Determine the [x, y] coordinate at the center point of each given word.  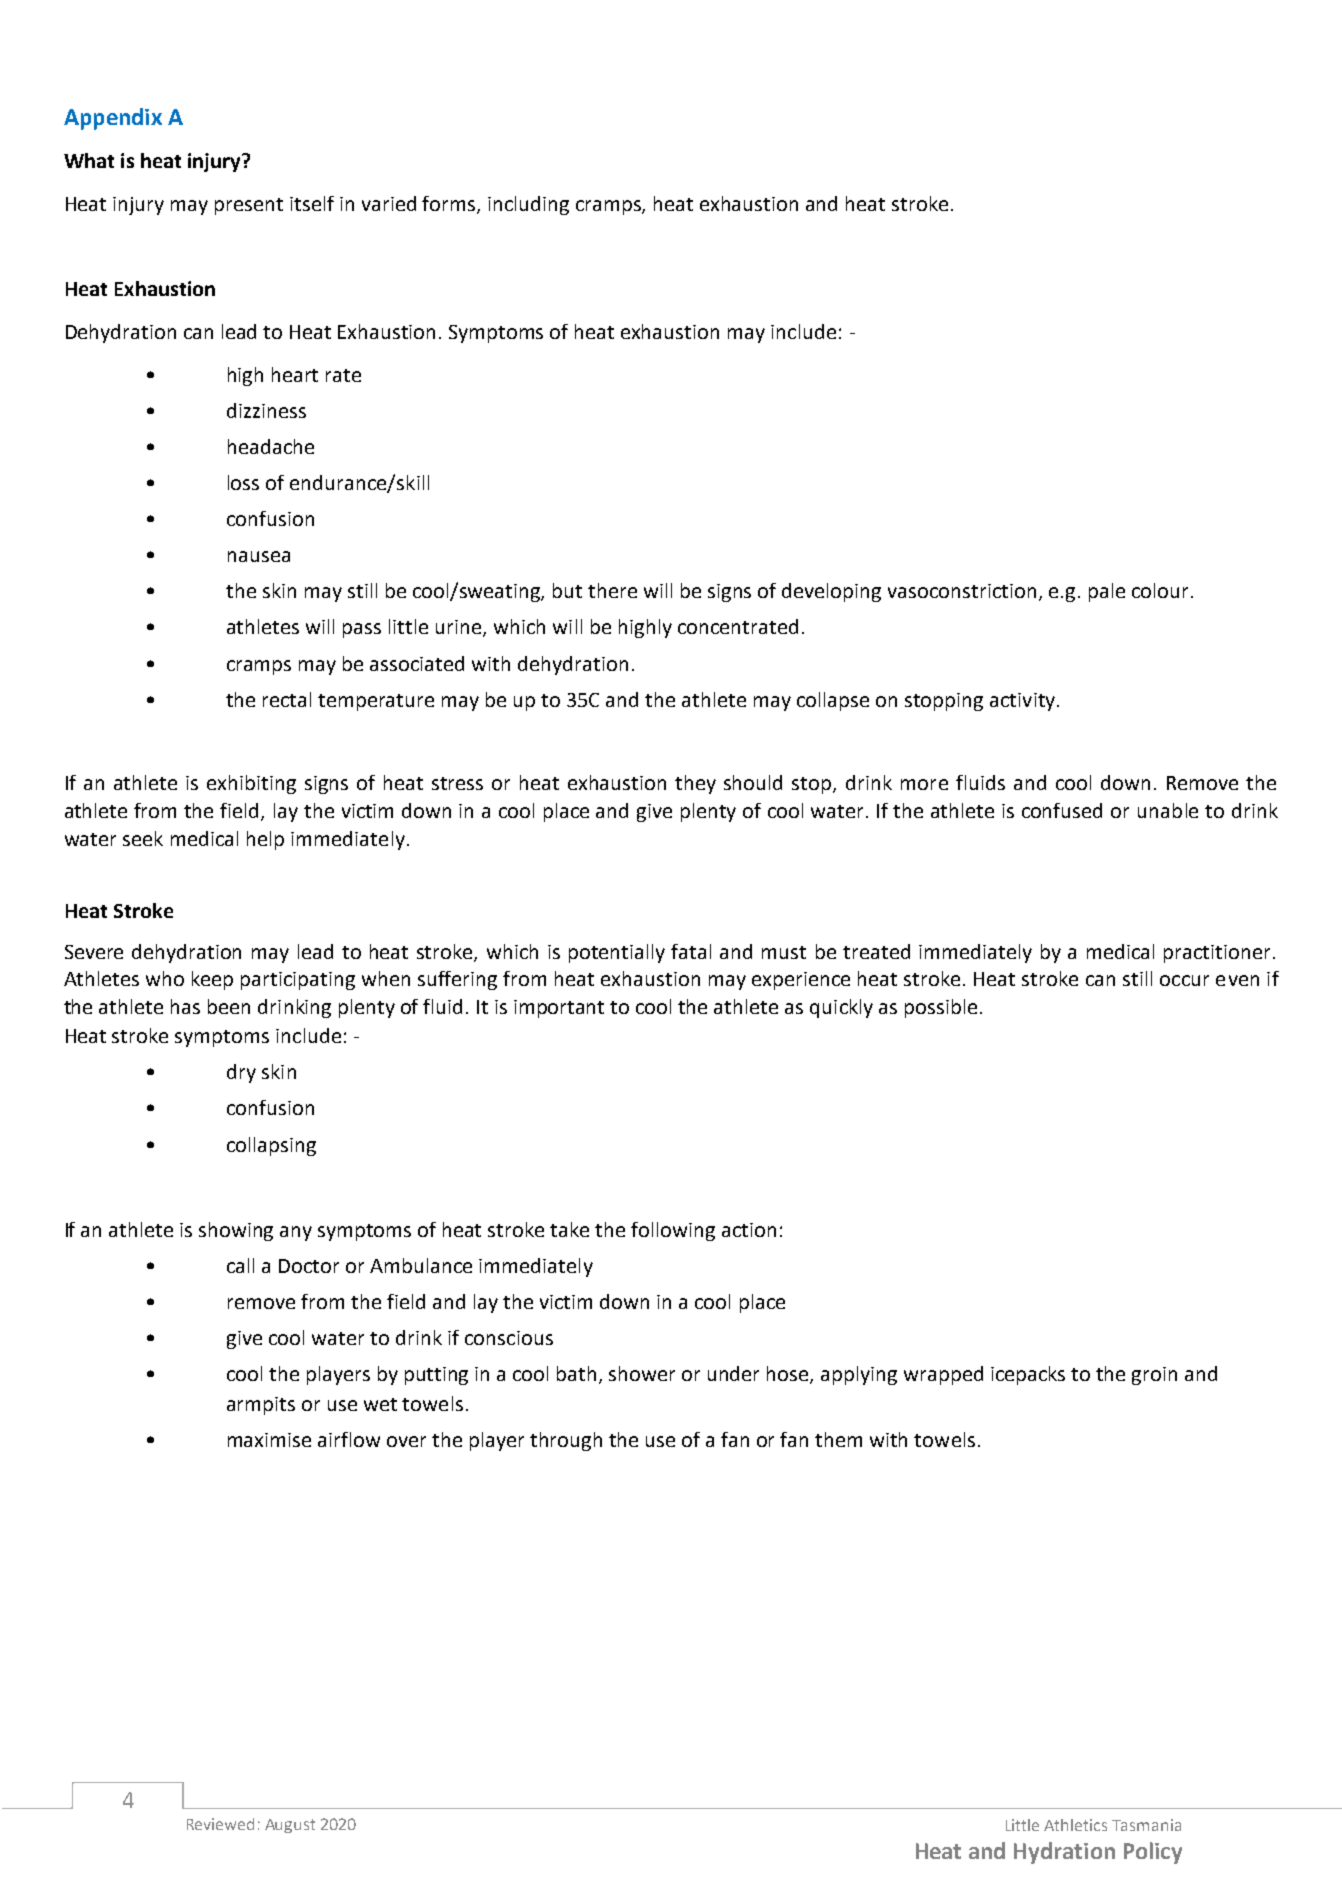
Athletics [1075, 1825]
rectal [287, 699]
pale [1107, 592]
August [290, 1826]
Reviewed [220, 1824]
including [528, 205]
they [695, 784]
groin [1154, 1376]
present [249, 206]
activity [1022, 702]
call [240, 1265]
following [673, 1231]
